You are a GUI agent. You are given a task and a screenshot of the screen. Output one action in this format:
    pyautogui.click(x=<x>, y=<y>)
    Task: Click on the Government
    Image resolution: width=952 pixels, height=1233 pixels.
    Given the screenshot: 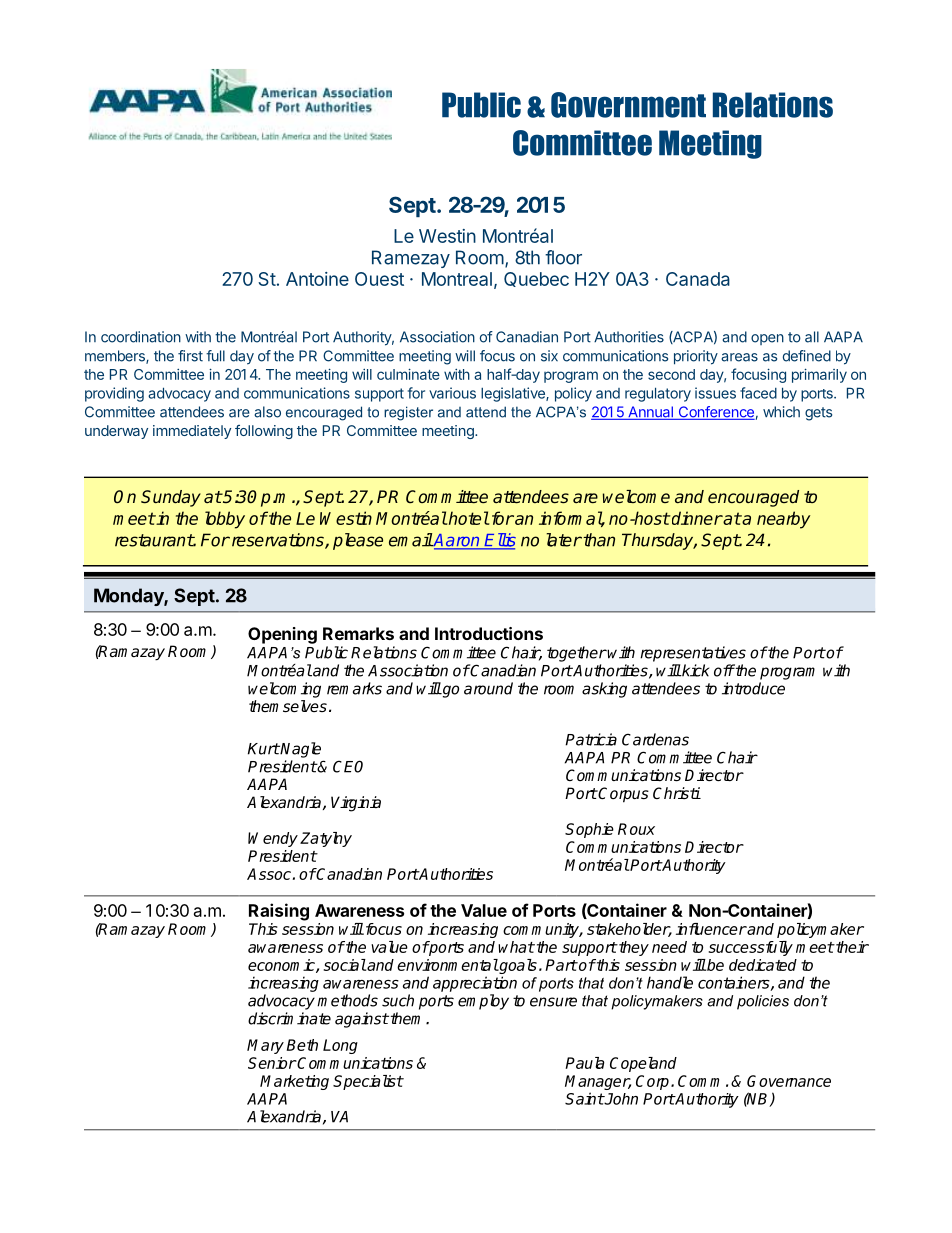 What is the action you would take?
    pyautogui.click(x=628, y=105)
